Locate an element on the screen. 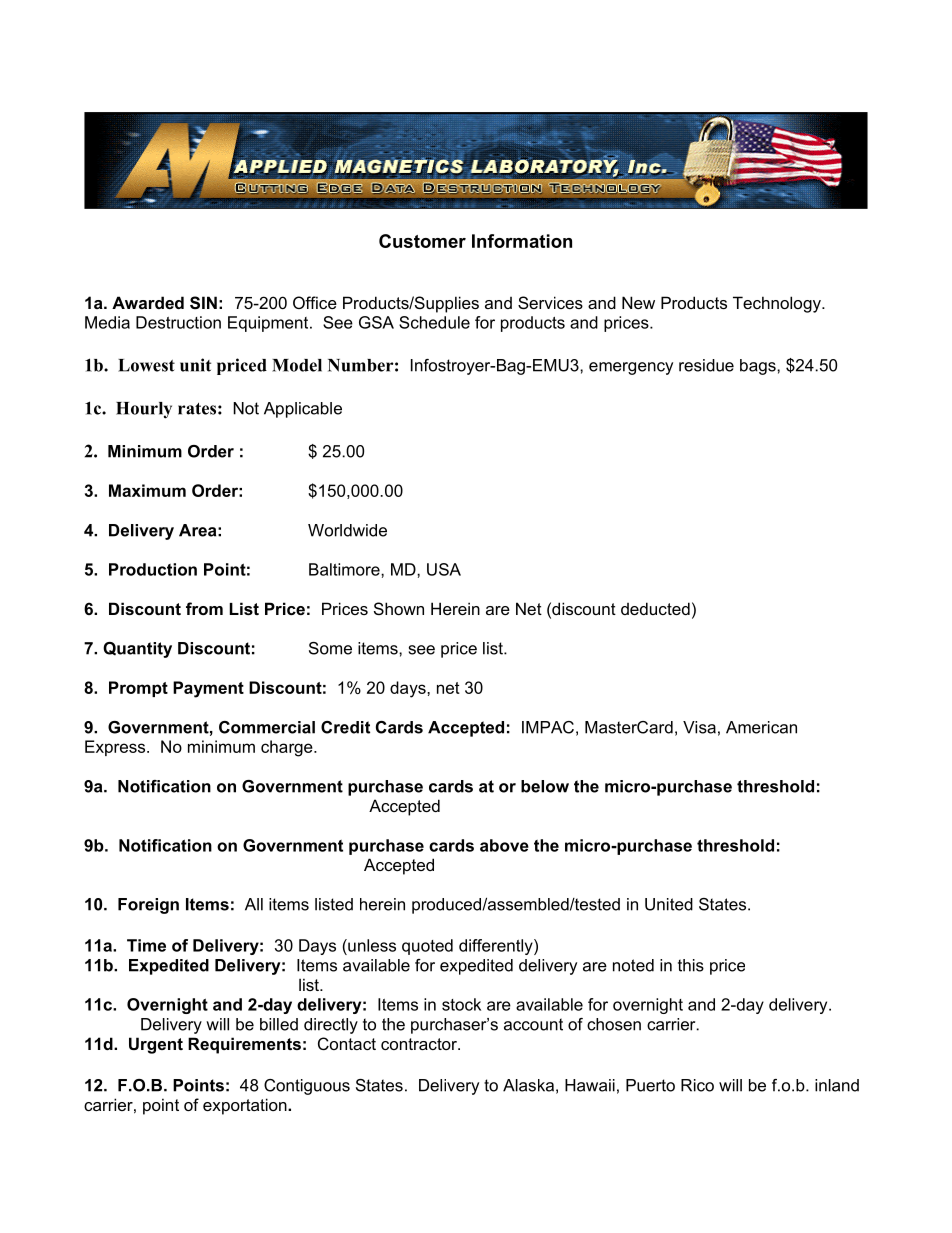  American is located at coordinates (761, 727).
